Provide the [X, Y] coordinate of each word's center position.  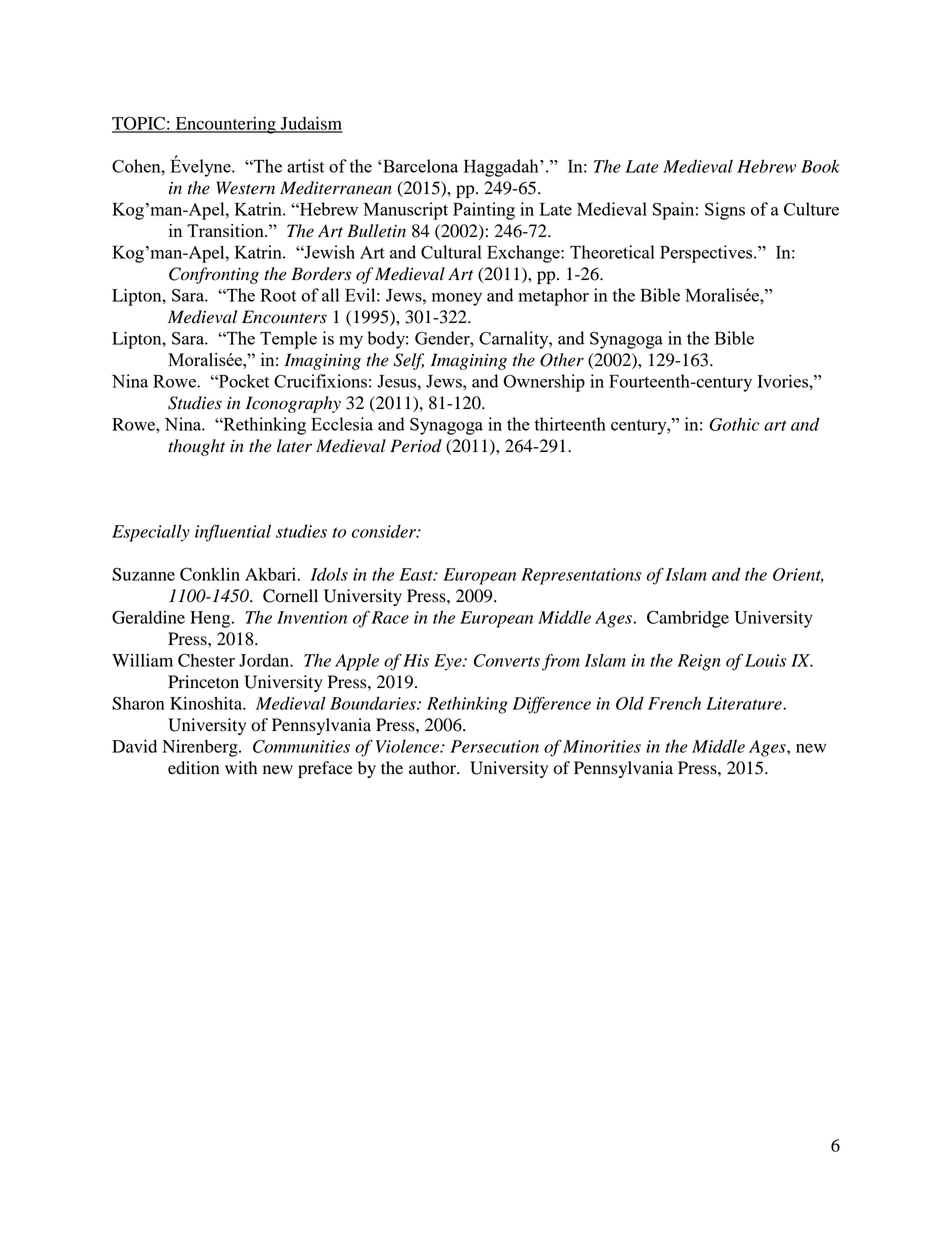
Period [416, 446]
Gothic [734, 424]
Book [820, 166]
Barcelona [419, 166]
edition [193, 768]
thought [196, 447]
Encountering [225, 125]
